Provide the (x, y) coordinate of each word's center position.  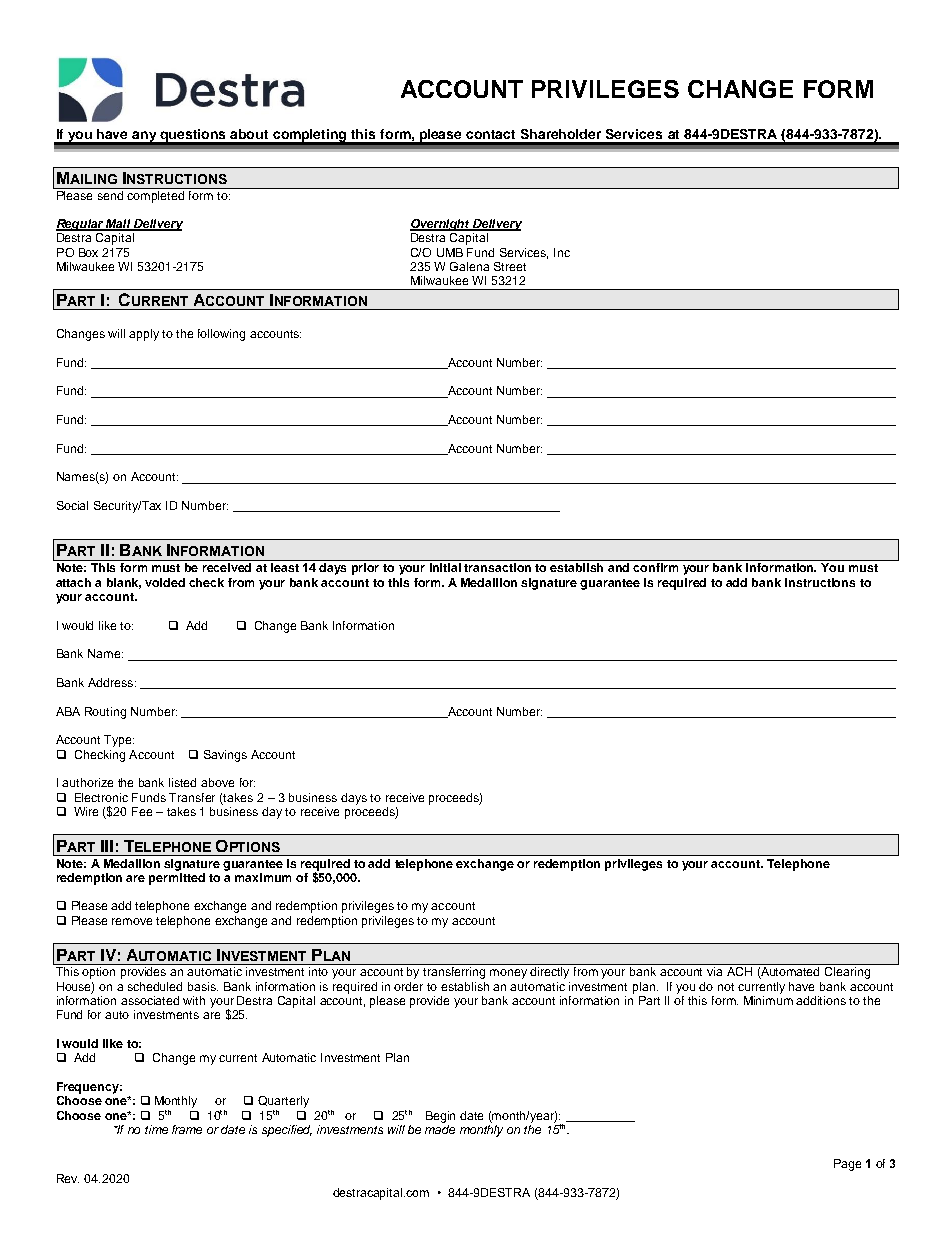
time (156, 1129)
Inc (562, 252)
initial (445, 567)
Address (112, 682)
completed (155, 197)
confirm (655, 567)
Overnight (441, 225)
